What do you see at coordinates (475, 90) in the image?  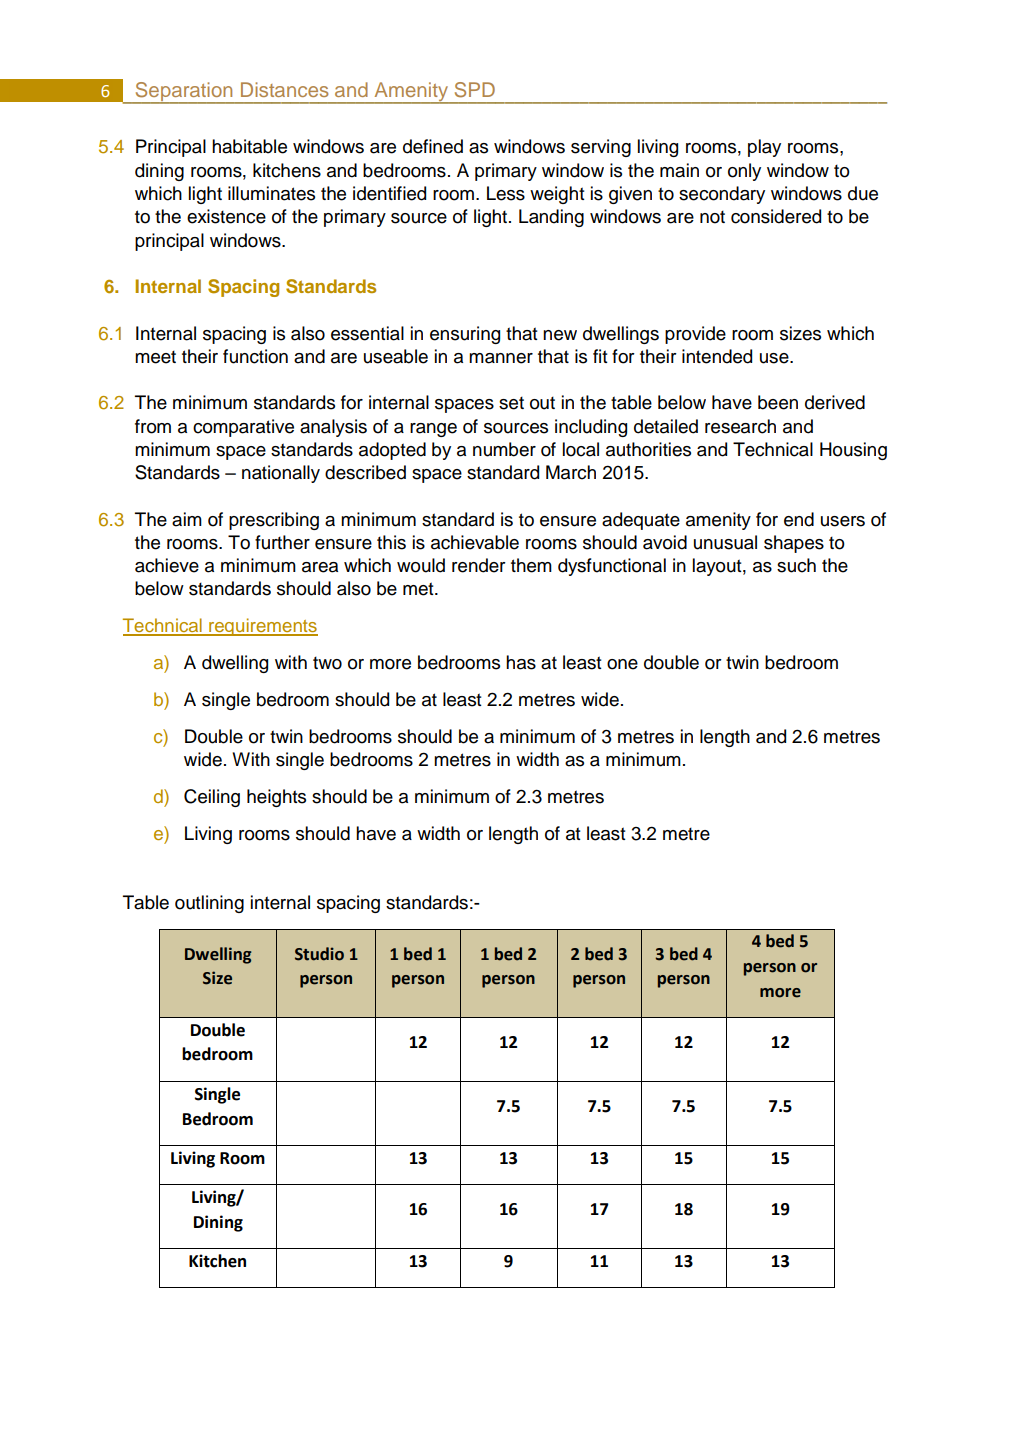 I see `SPD` at bounding box center [475, 90].
